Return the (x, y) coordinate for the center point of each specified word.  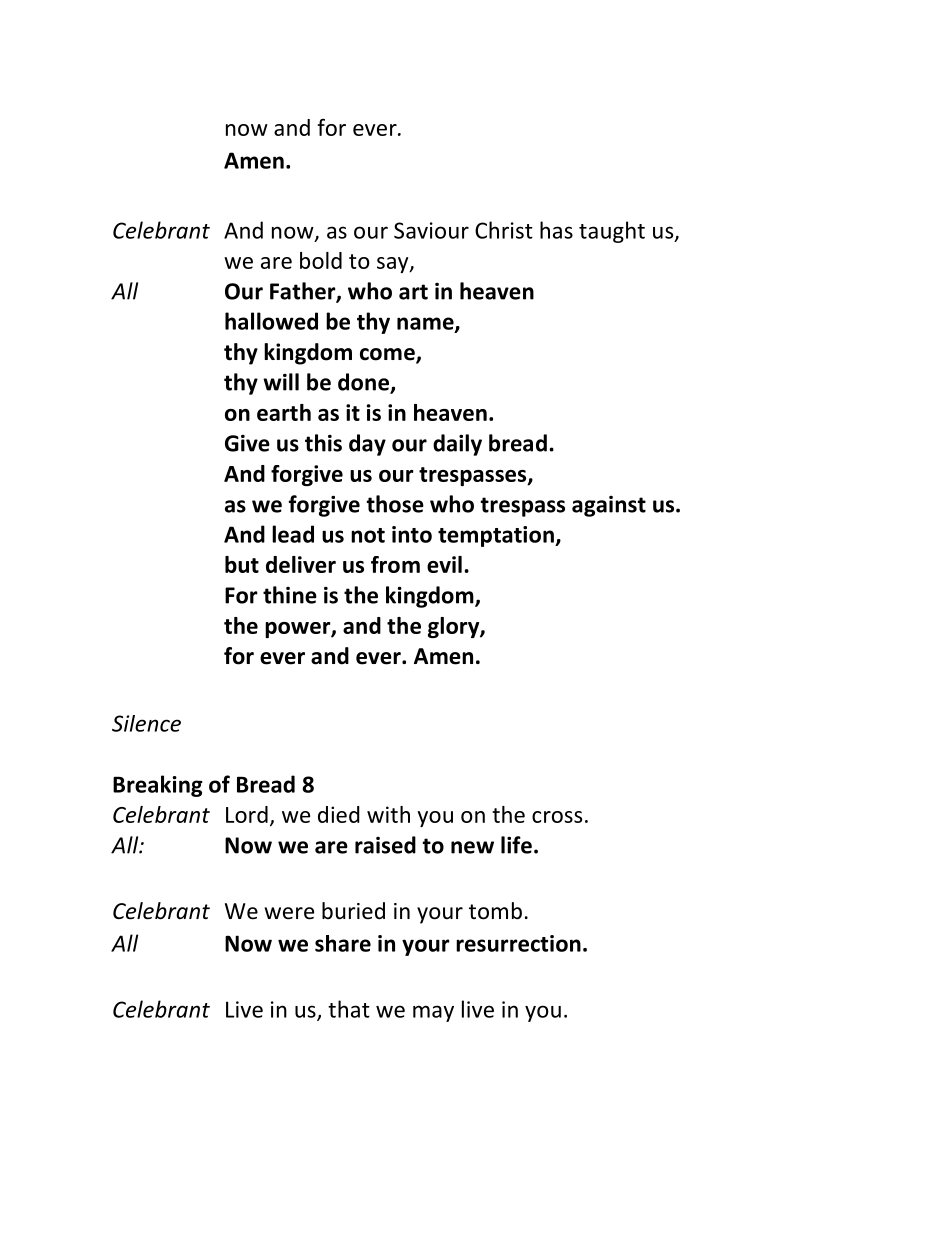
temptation (497, 536)
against (609, 506)
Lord (247, 814)
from (395, 564)
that (349, 1009)
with (388, 814)
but (242, 564)
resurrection (518, 943)
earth (284, 412)
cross (557, 817)
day (367, 445)
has (556, 230)
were (289, 913)
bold (321, 260)
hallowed (271, 321)
